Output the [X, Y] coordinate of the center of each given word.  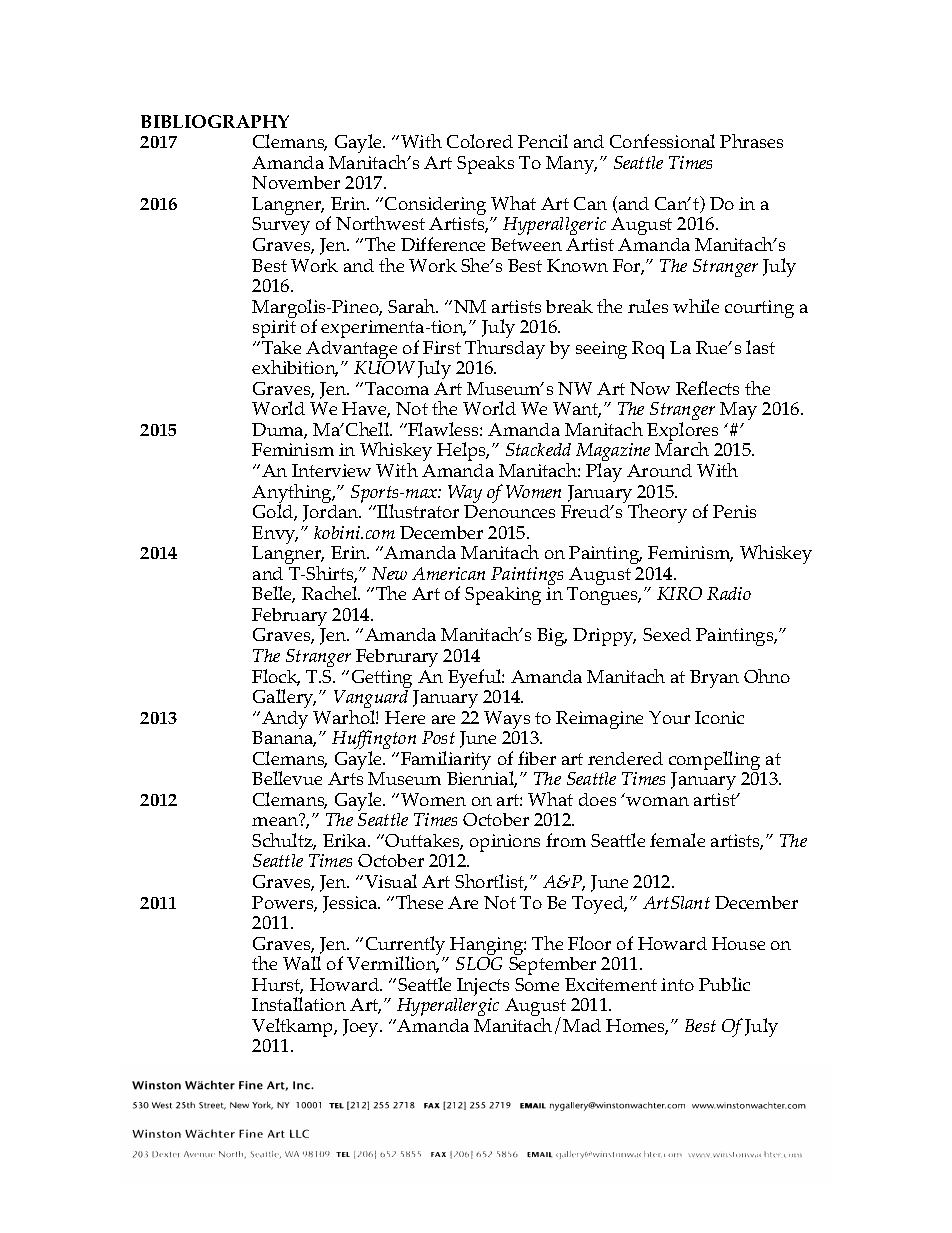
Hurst [277, 986]
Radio [729, 593]
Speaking [503, 596]
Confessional [662, 141]
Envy [275, 536]
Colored [480, 141]
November [296, 182]
